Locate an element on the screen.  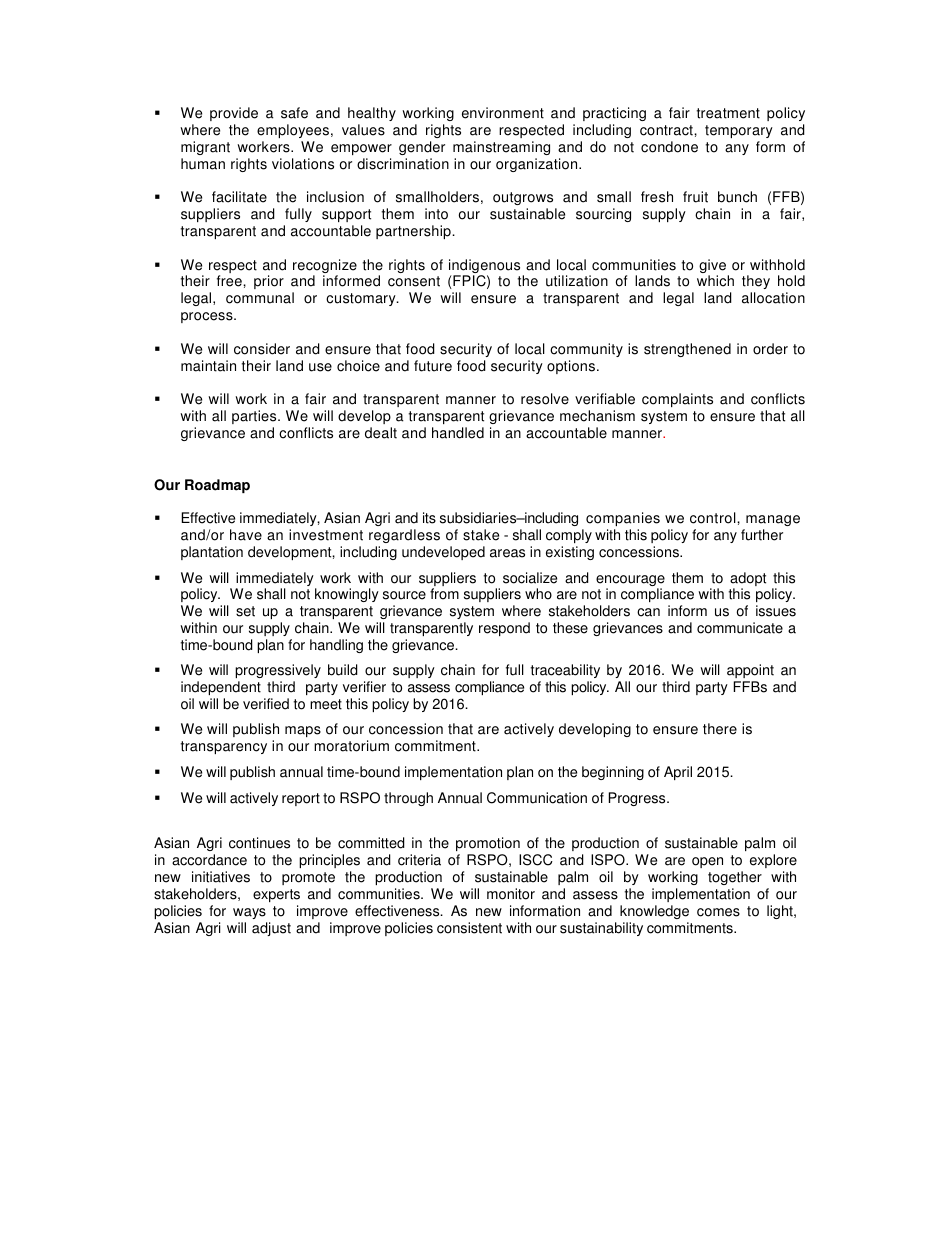
parties is located at coordinates (255, 417).
